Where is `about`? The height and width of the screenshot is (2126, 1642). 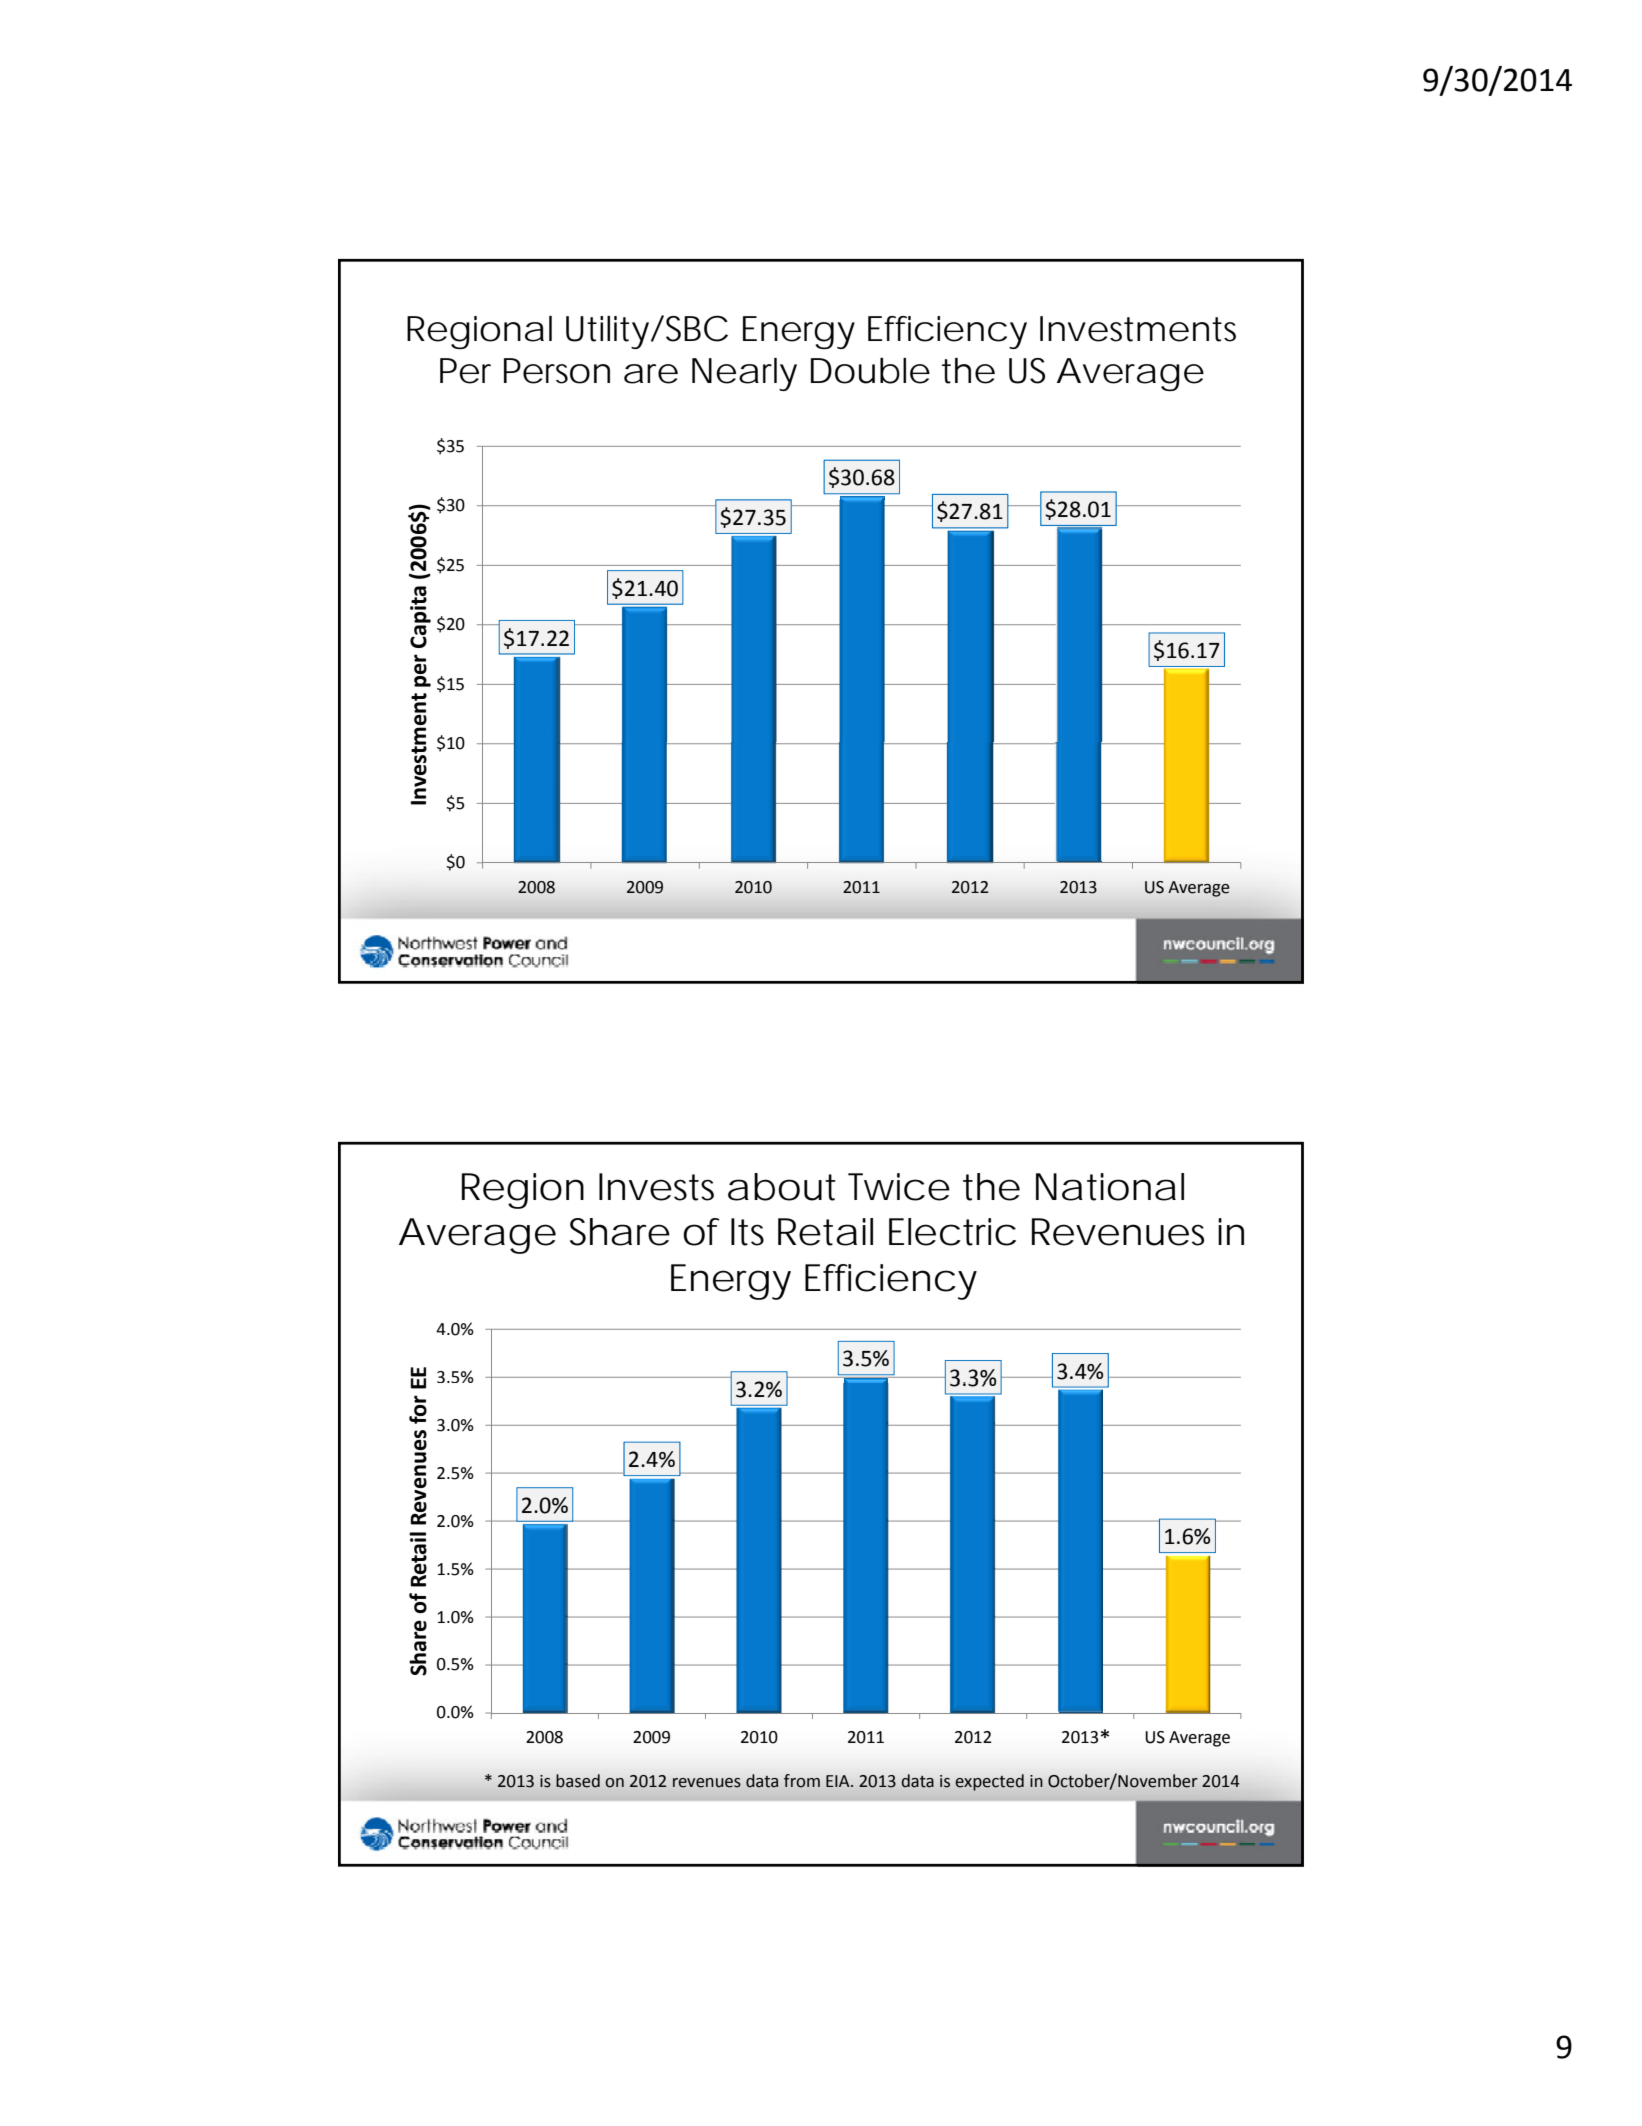
about is located at coordinates (782, 1187).
